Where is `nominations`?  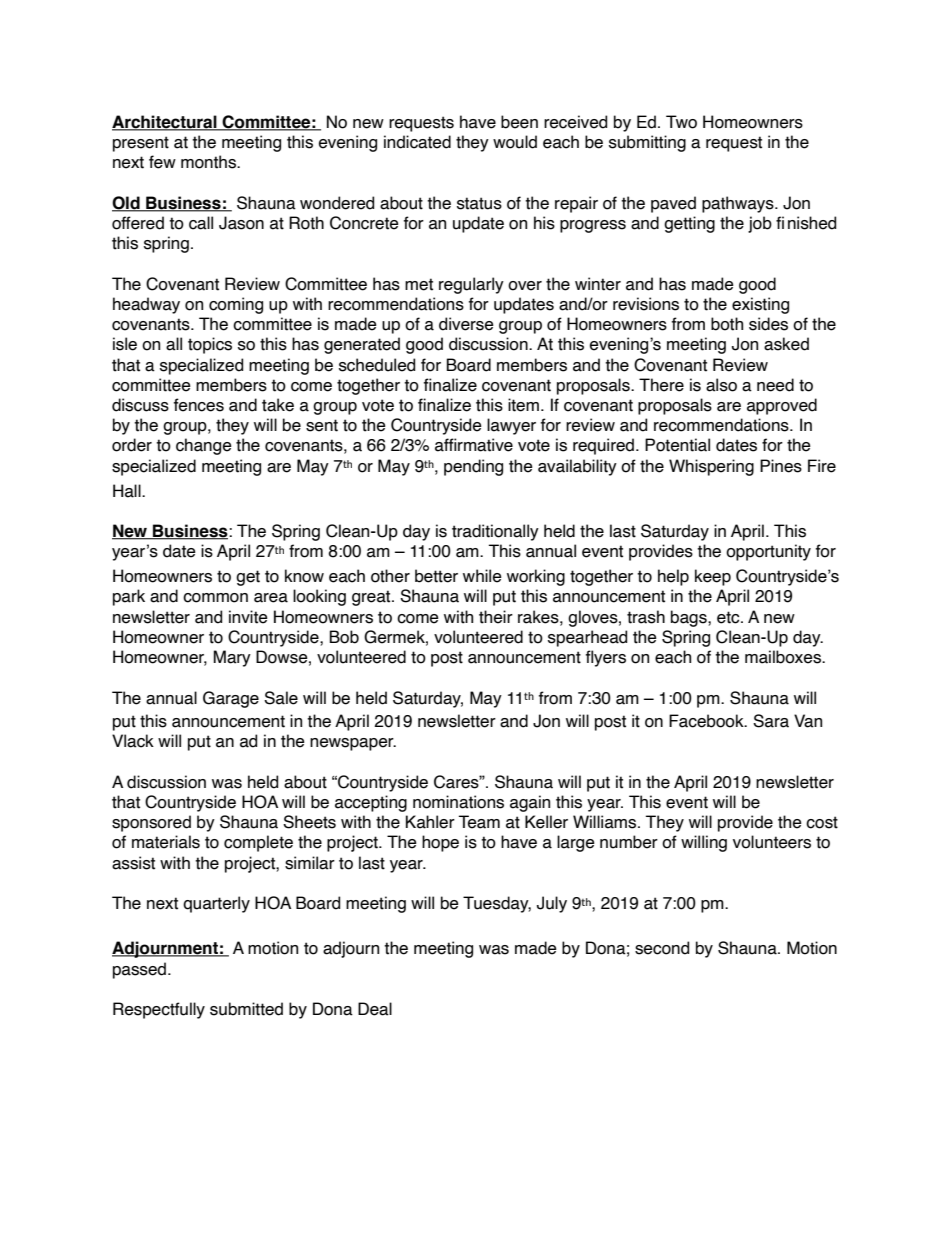 nominations is located at coordinates (458, 802).
